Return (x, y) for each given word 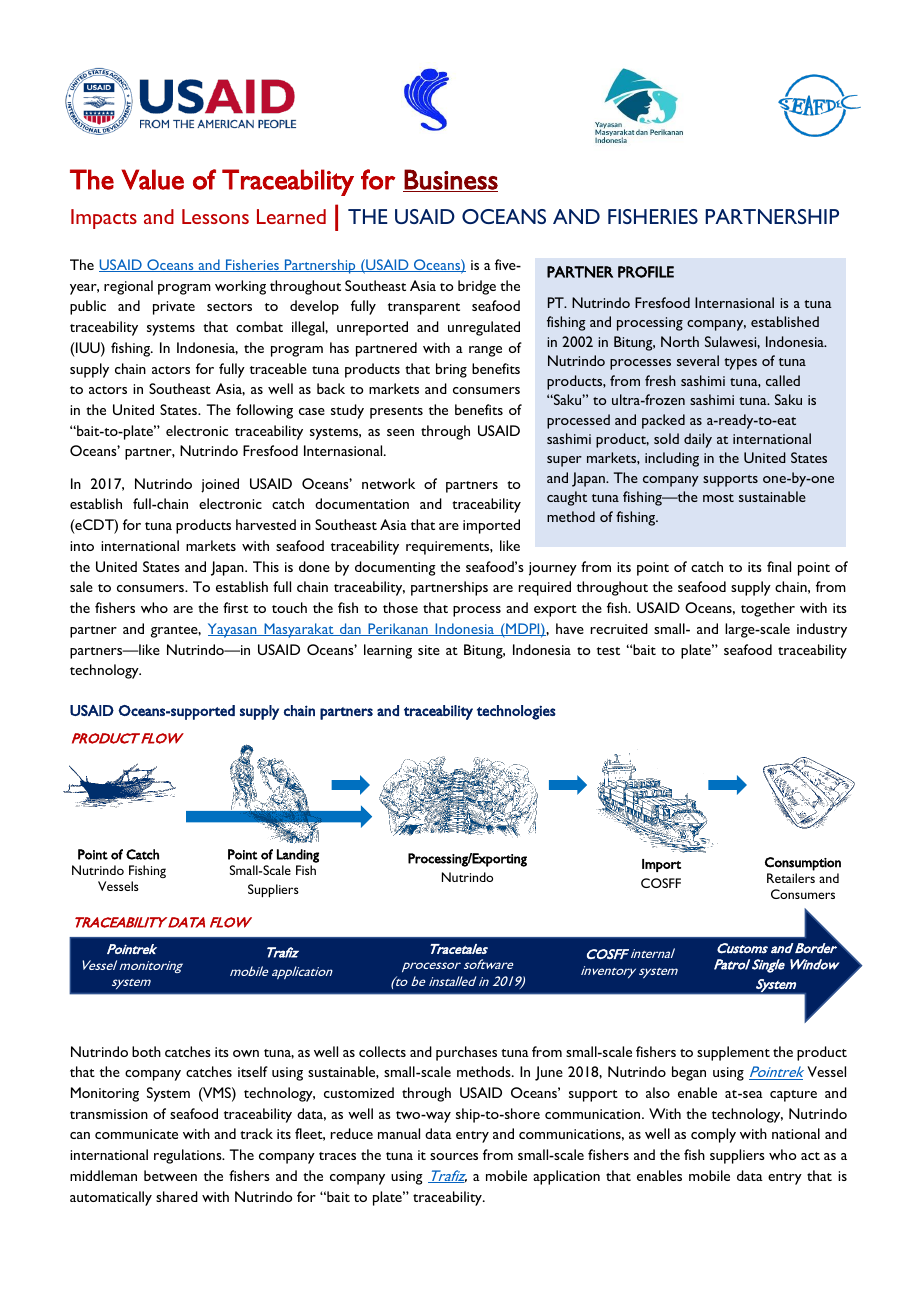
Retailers (791, 878)
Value (153, 179)
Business (450, 180)
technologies (516, 712)
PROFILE (646, 272)
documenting (395, 568)
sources (454, 1156)
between (170, 1175)
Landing (298, 856)
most (718, 498)
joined (220, 485)
